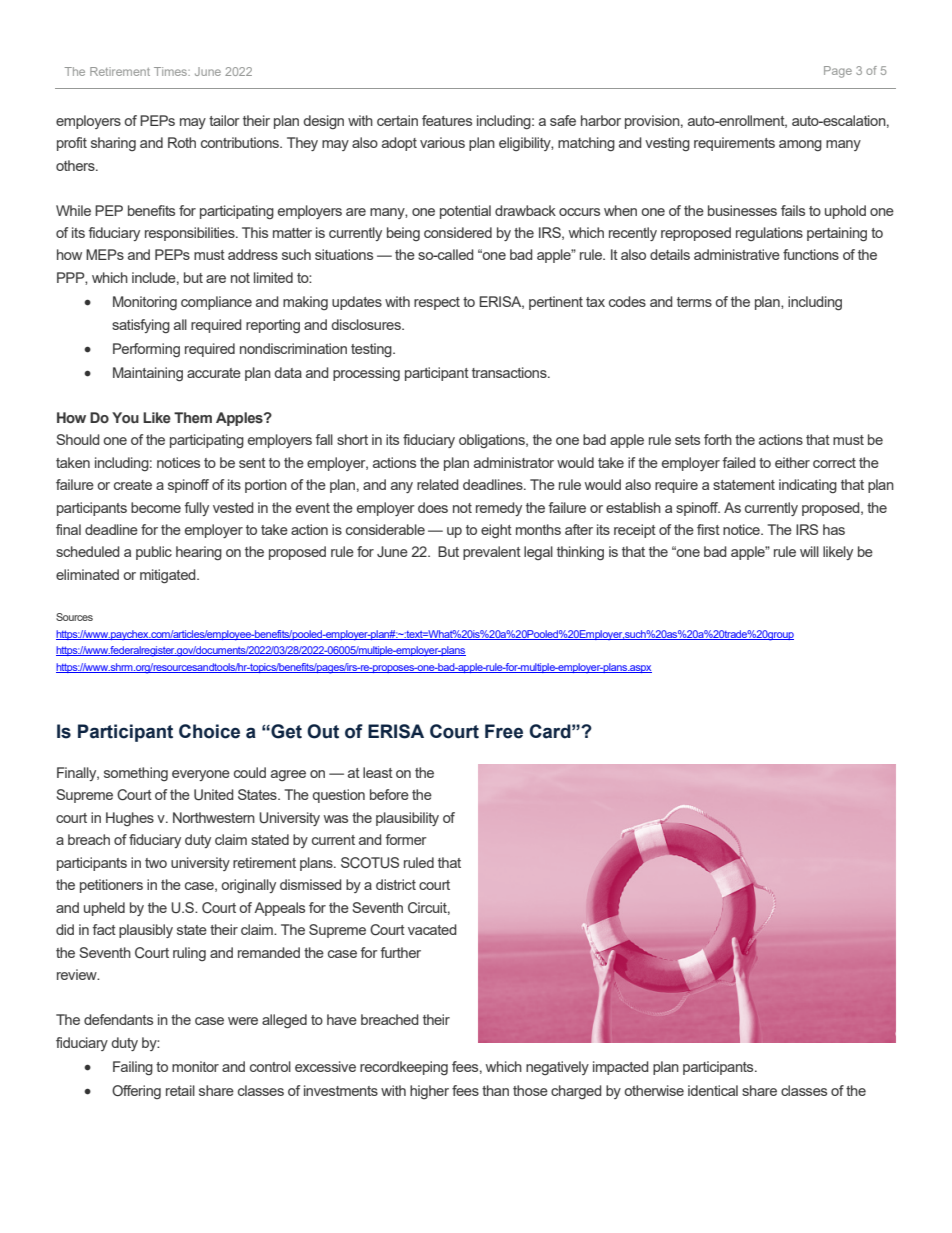  Describe the element at coordinates (504, 731) in the document. I see `Free` at that location.
